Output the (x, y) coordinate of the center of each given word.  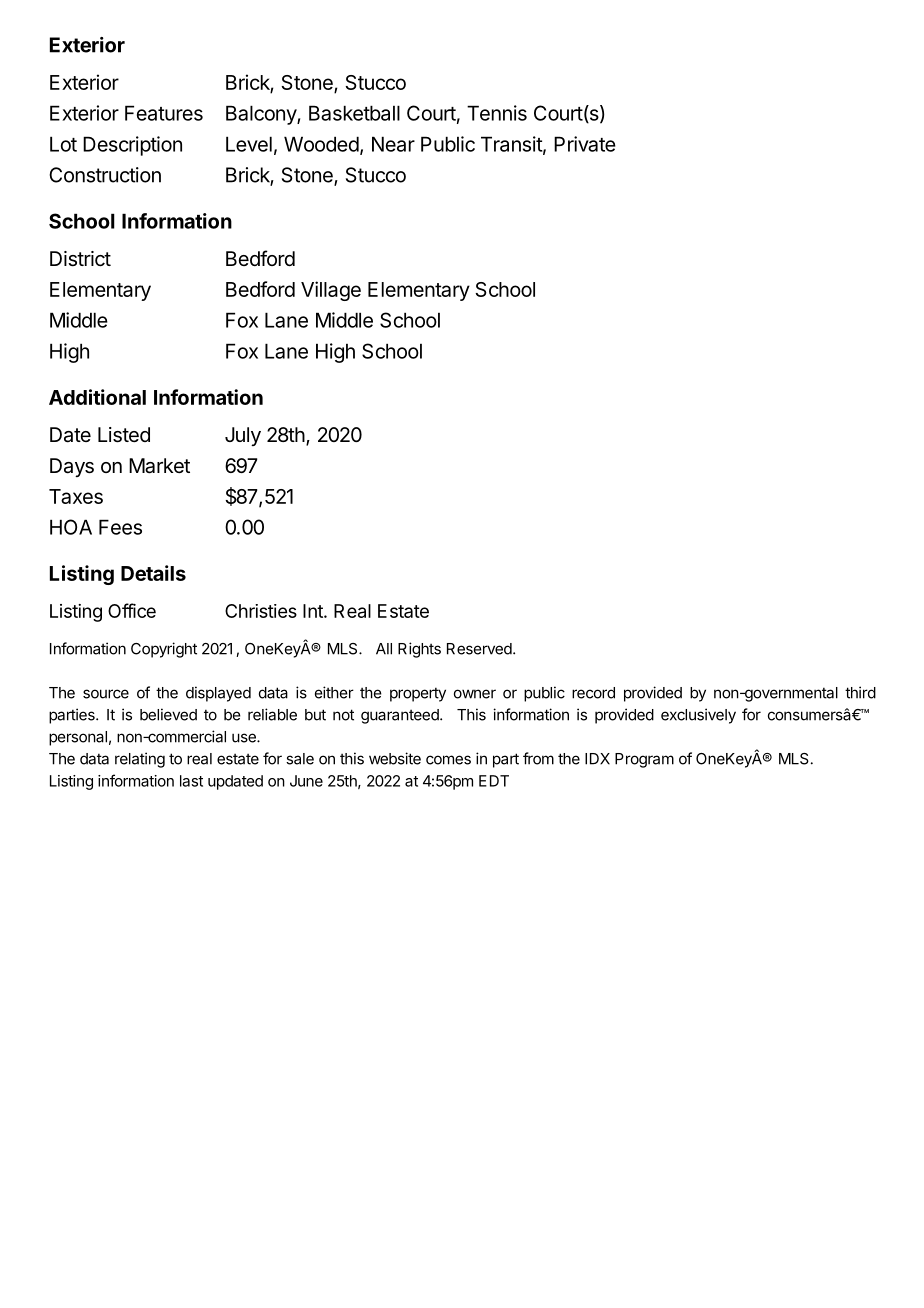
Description (132, 146)
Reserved (479, 649)
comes (448, 760)
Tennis (497, 113)
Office (132, 610)
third (860, 692)
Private (585, 144)
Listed (124, 435)
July (243, 436)
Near (393, 144)
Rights (419, 650)
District (80, 259)
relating (140, 760)
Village (331, 291)
